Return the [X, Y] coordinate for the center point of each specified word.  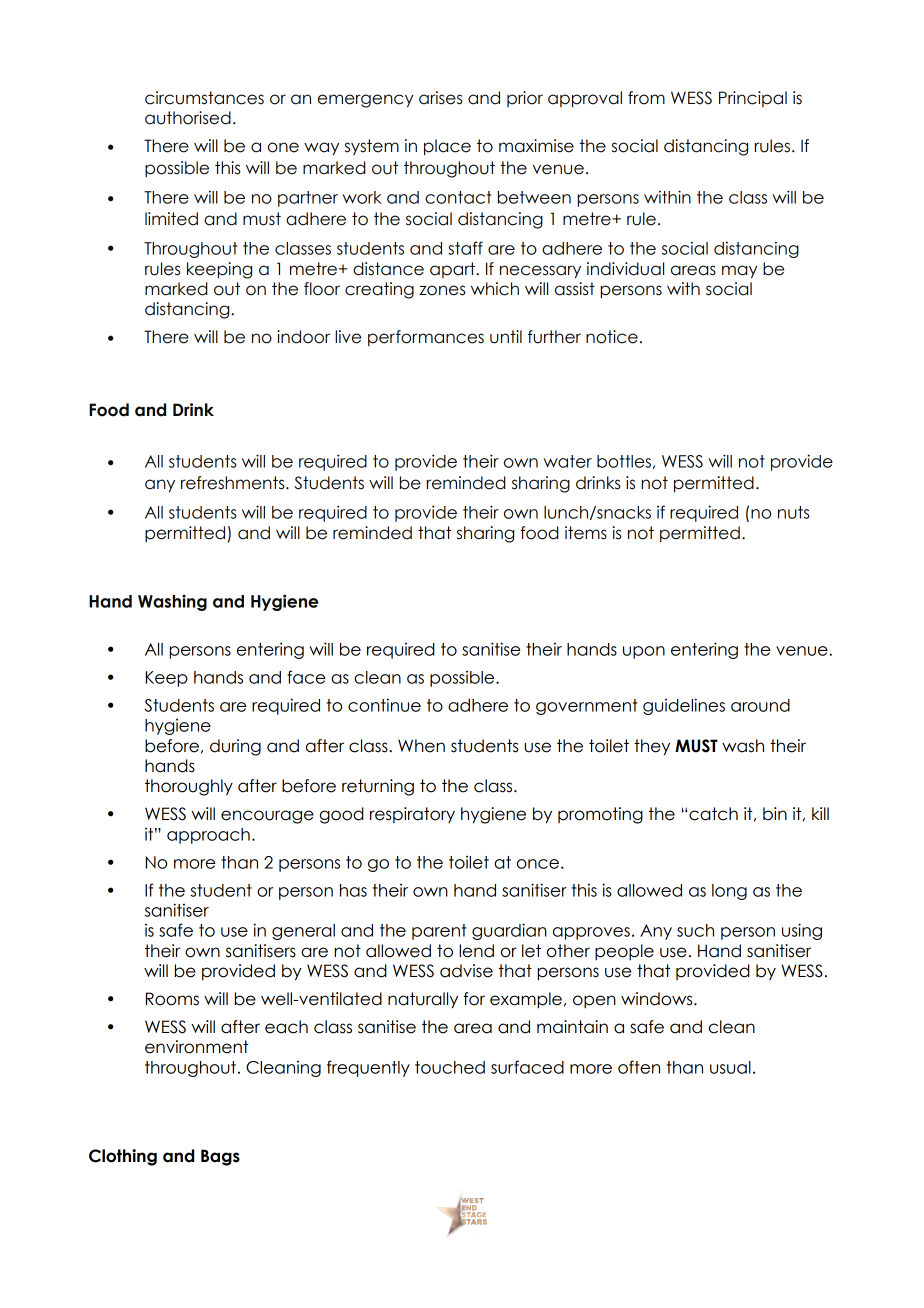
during [235, 747]
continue [384, 705]
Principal [753, 99]
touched [450, 1067]
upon [644, 652]
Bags [220, 1157]
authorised [188, 118]
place [447, 147]
